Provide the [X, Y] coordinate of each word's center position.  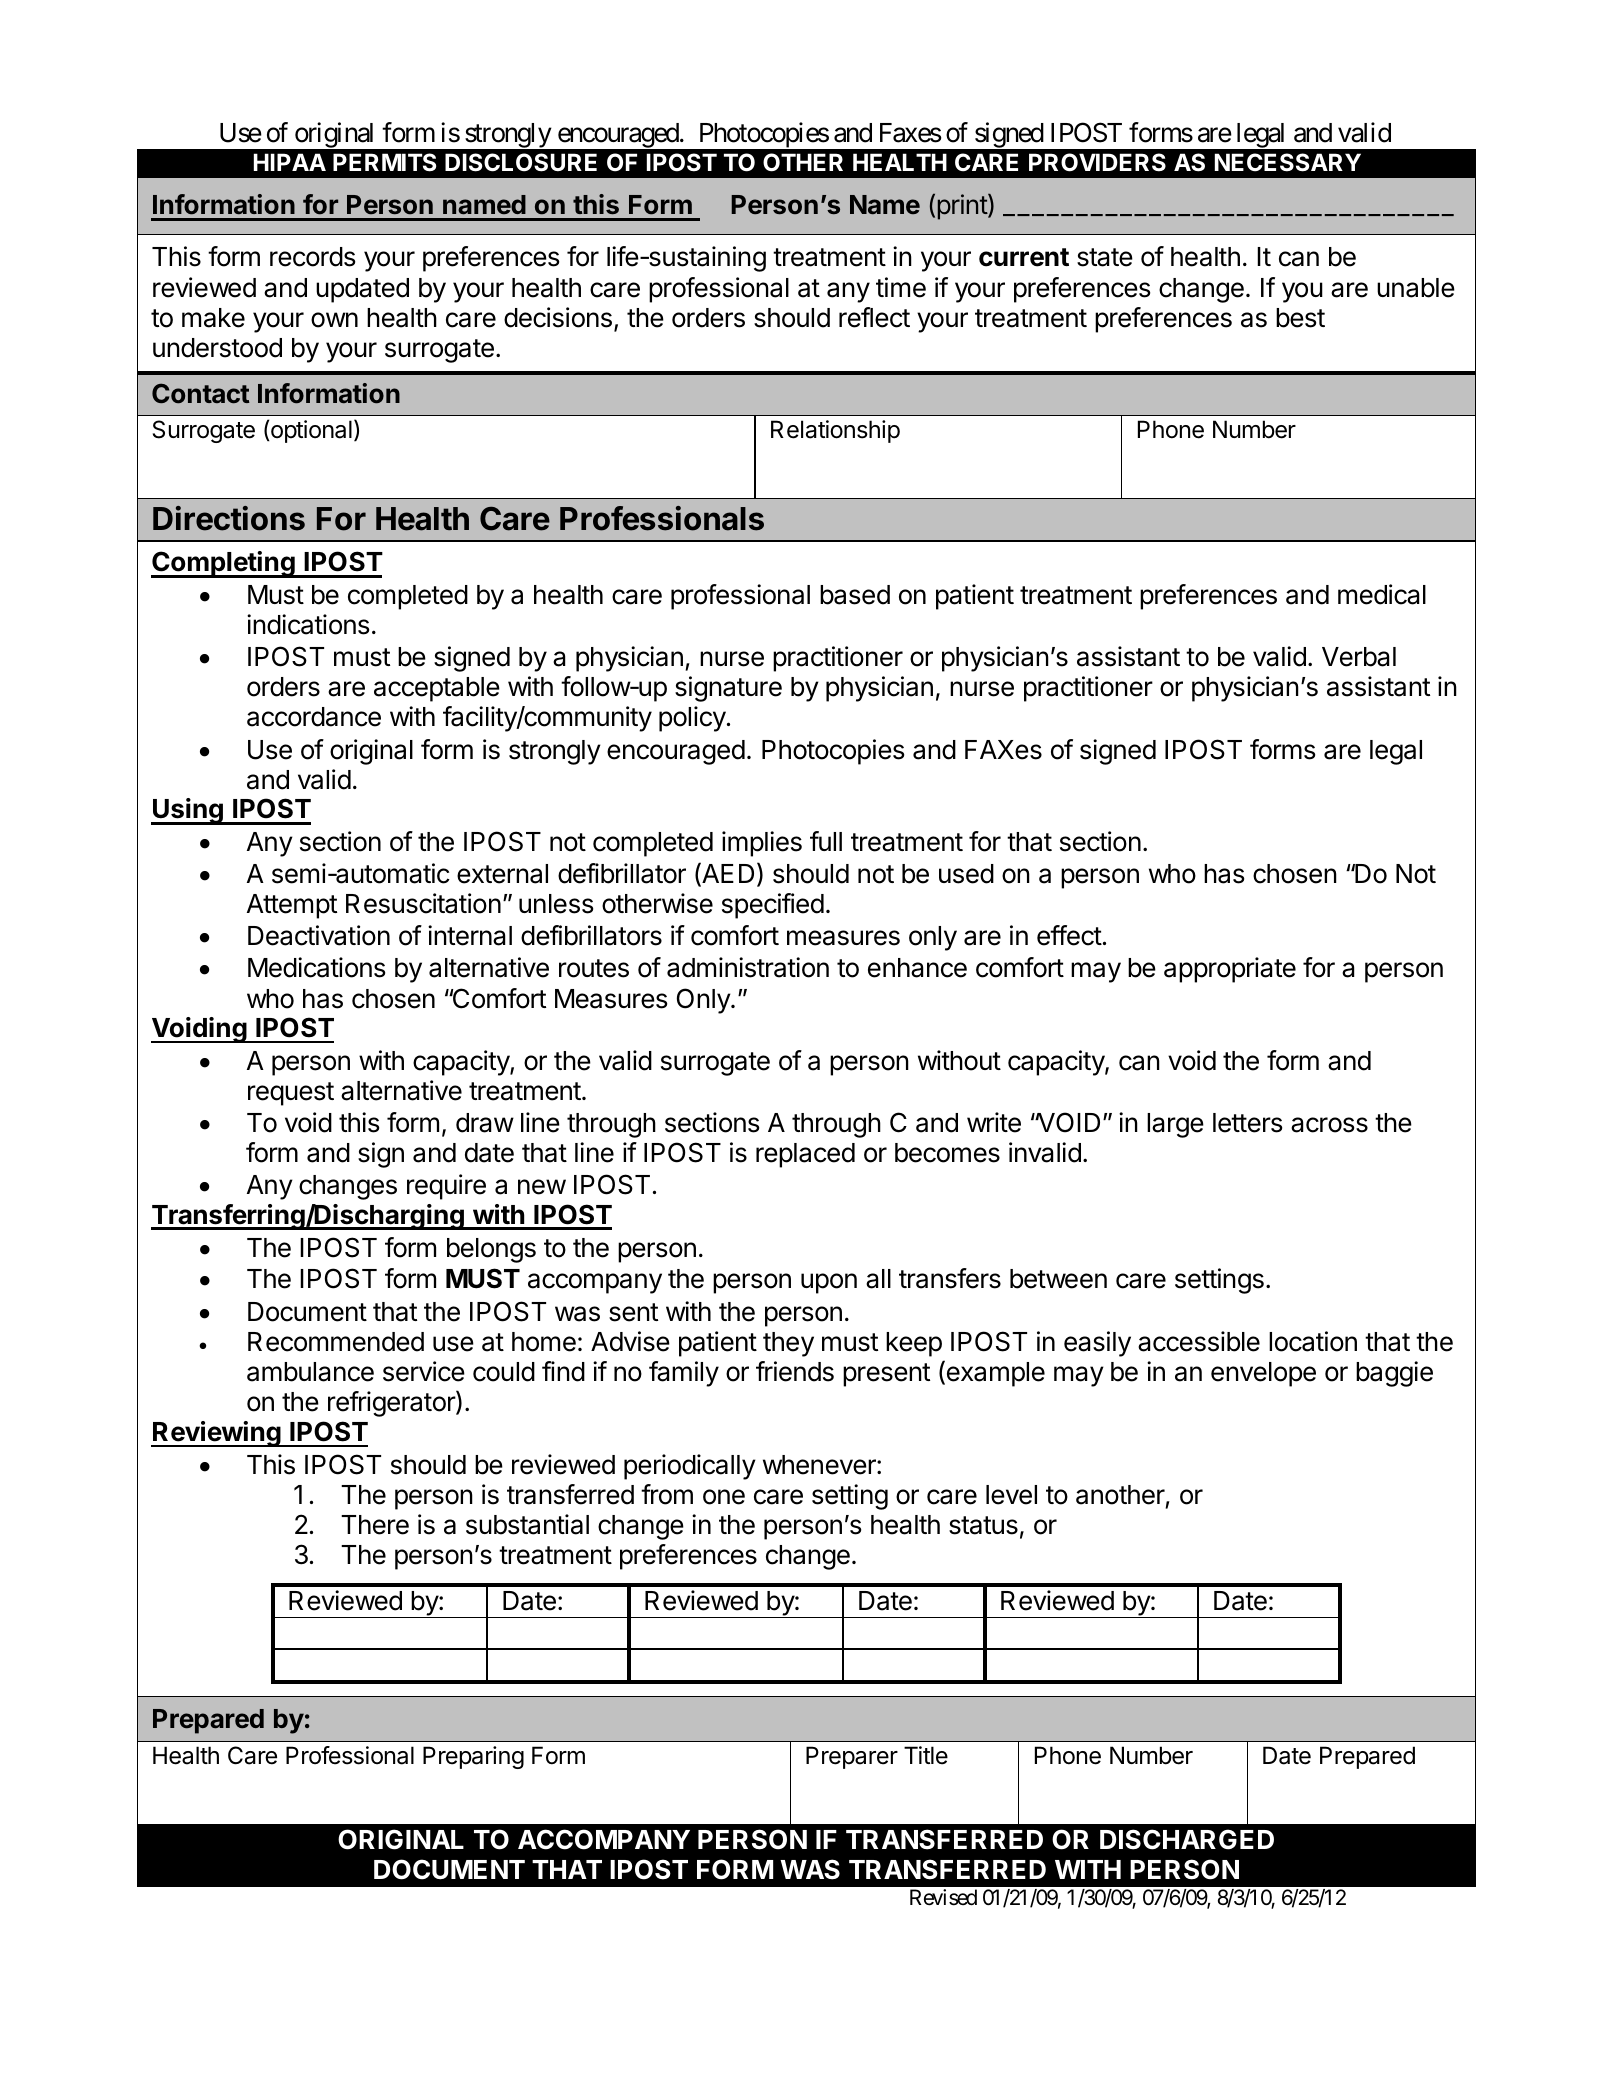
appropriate [1230, 970]
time [901, 287]
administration [748, 967]
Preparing [473, 1757]
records [312, 257]
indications [308, 624]
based [855, 595]
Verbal [1359, 657]
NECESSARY [1288, 162]
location [1313, 1341]
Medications [316, 967]
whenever [820, 1465]
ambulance [310, 1372]
